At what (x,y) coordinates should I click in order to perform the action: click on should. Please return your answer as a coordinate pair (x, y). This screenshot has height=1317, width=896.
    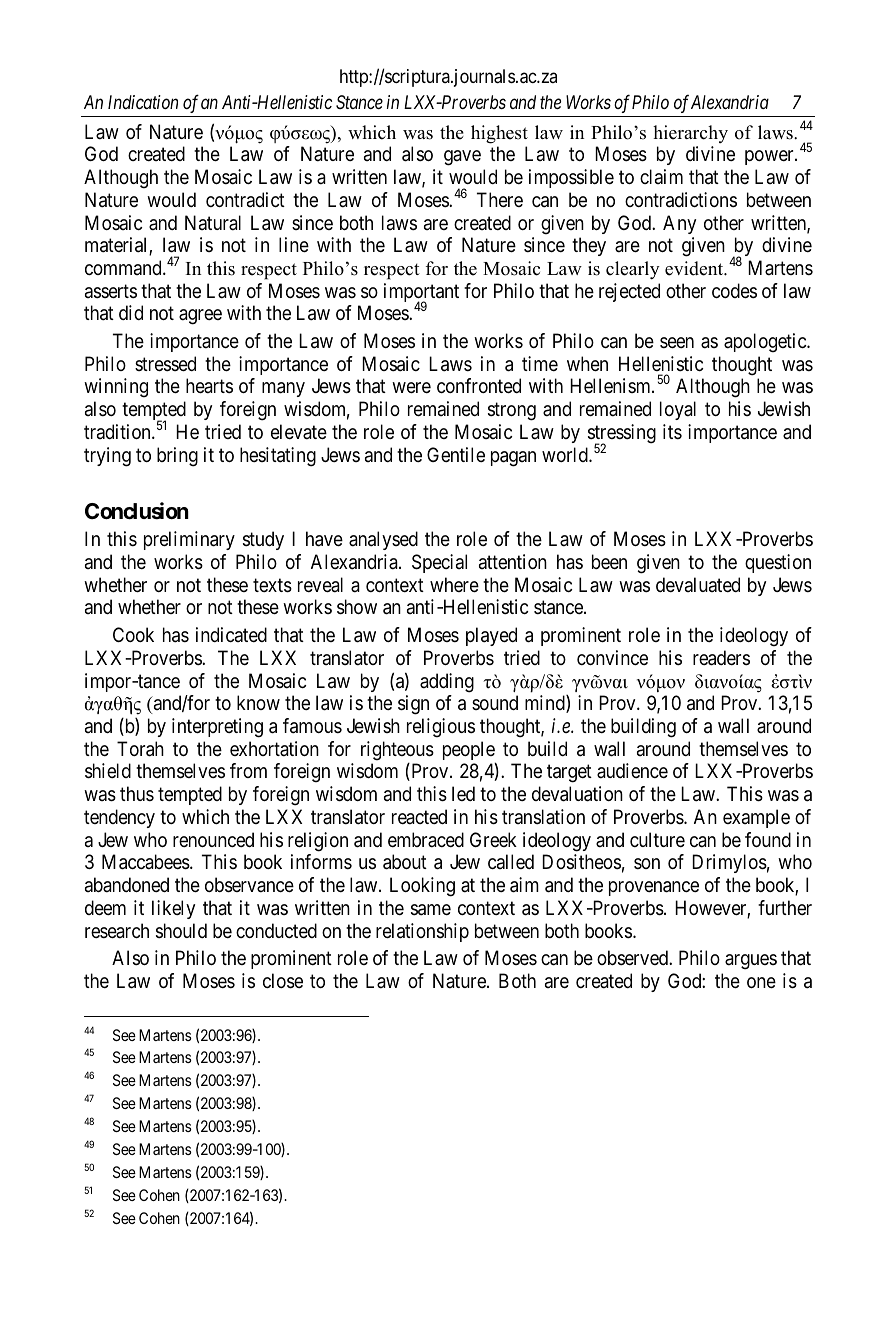
    Looking at the image, I should click on (181, 931).
